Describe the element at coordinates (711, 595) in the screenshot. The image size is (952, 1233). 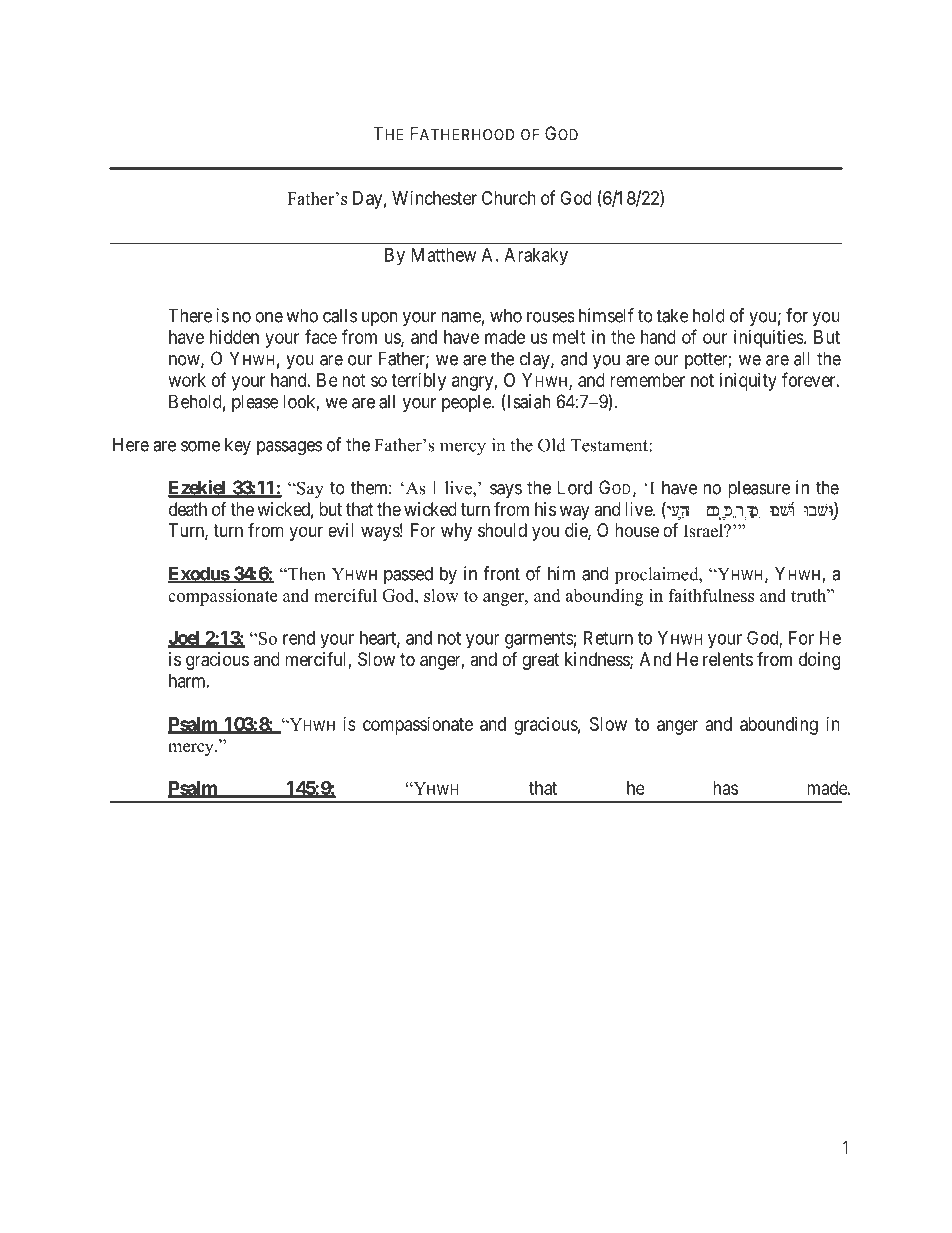
I see `faithfulness` at that location.
